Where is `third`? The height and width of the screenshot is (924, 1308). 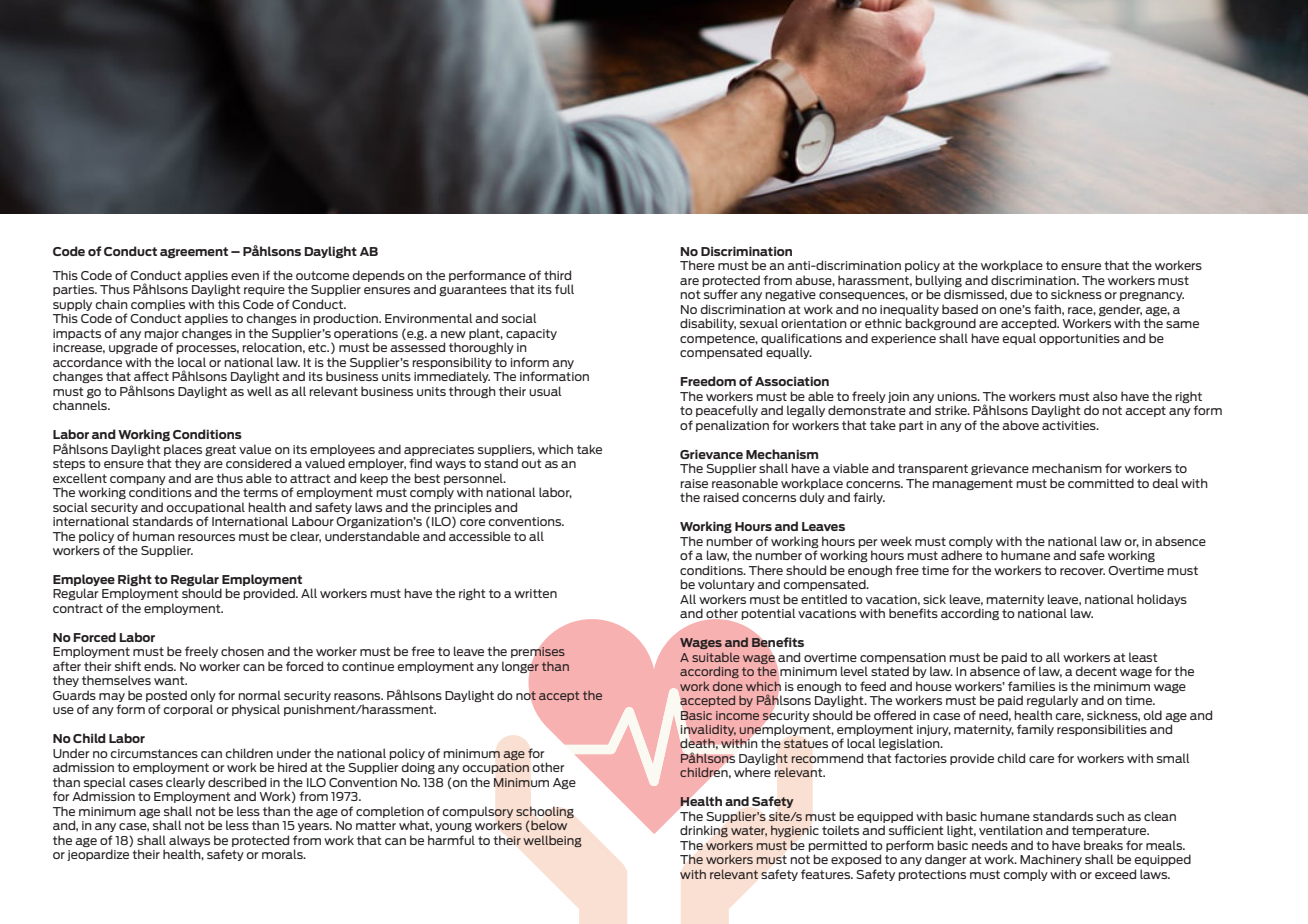 third is located at coordinates (557, 275).
